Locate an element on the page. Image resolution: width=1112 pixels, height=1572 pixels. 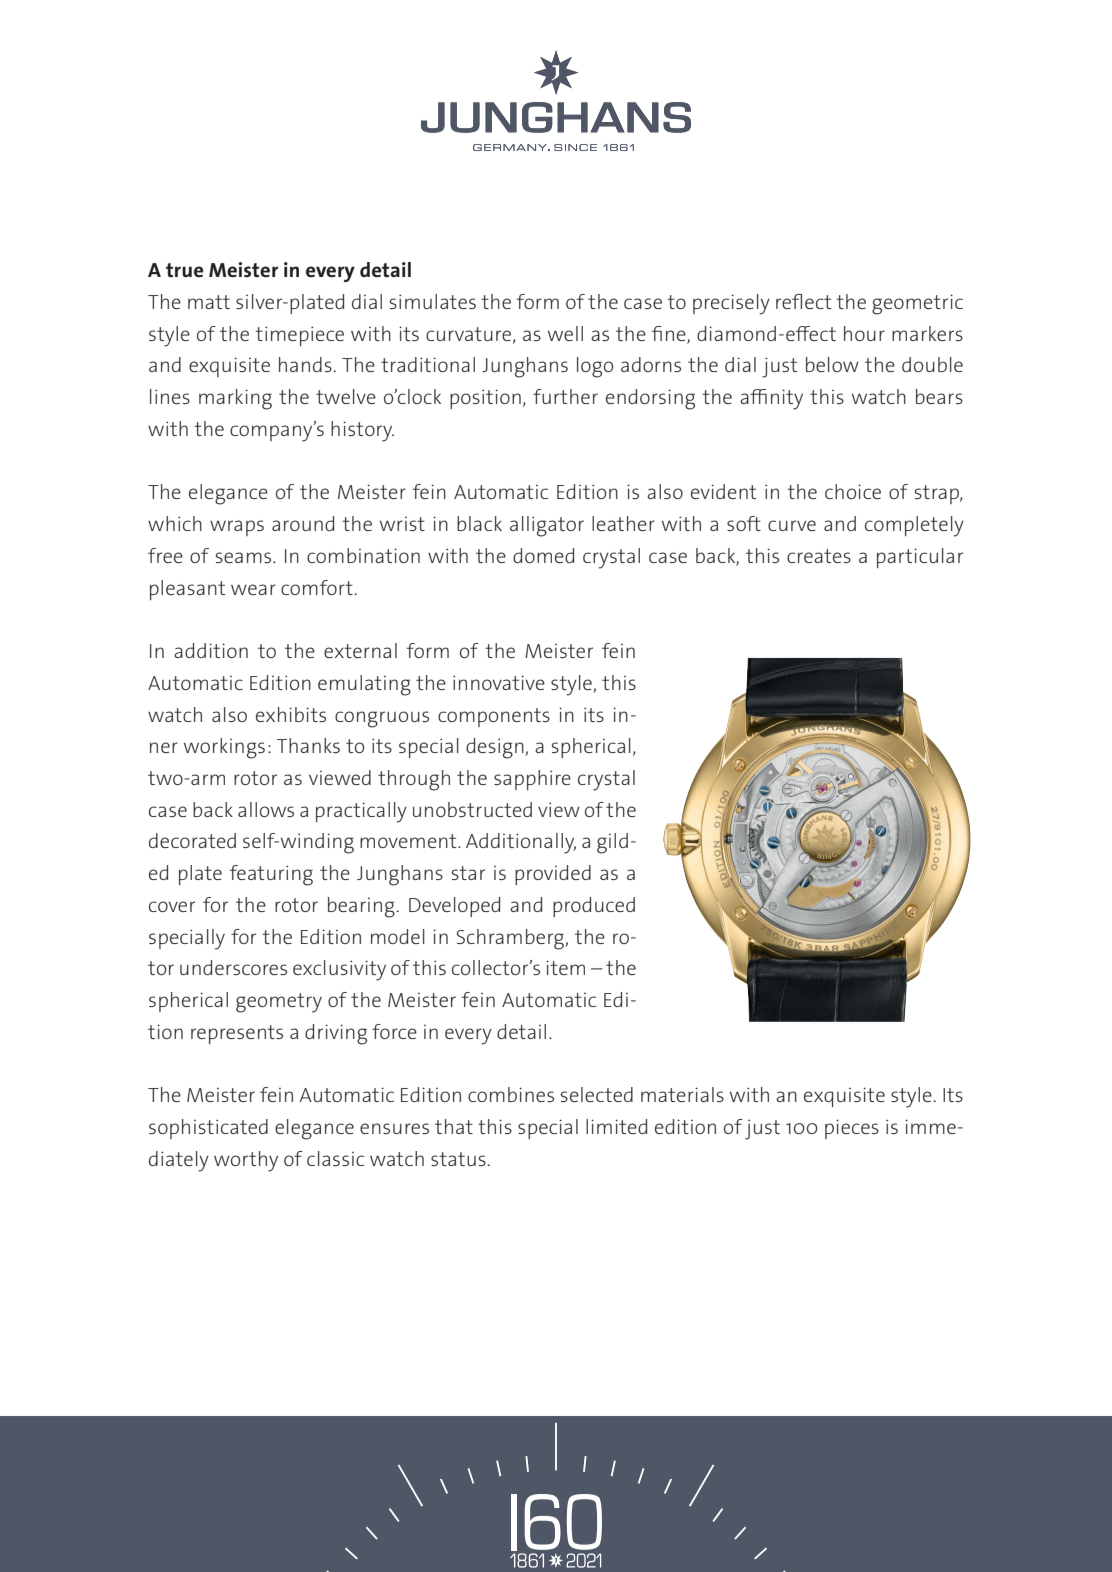
well is located at coordinates (565, 333).
